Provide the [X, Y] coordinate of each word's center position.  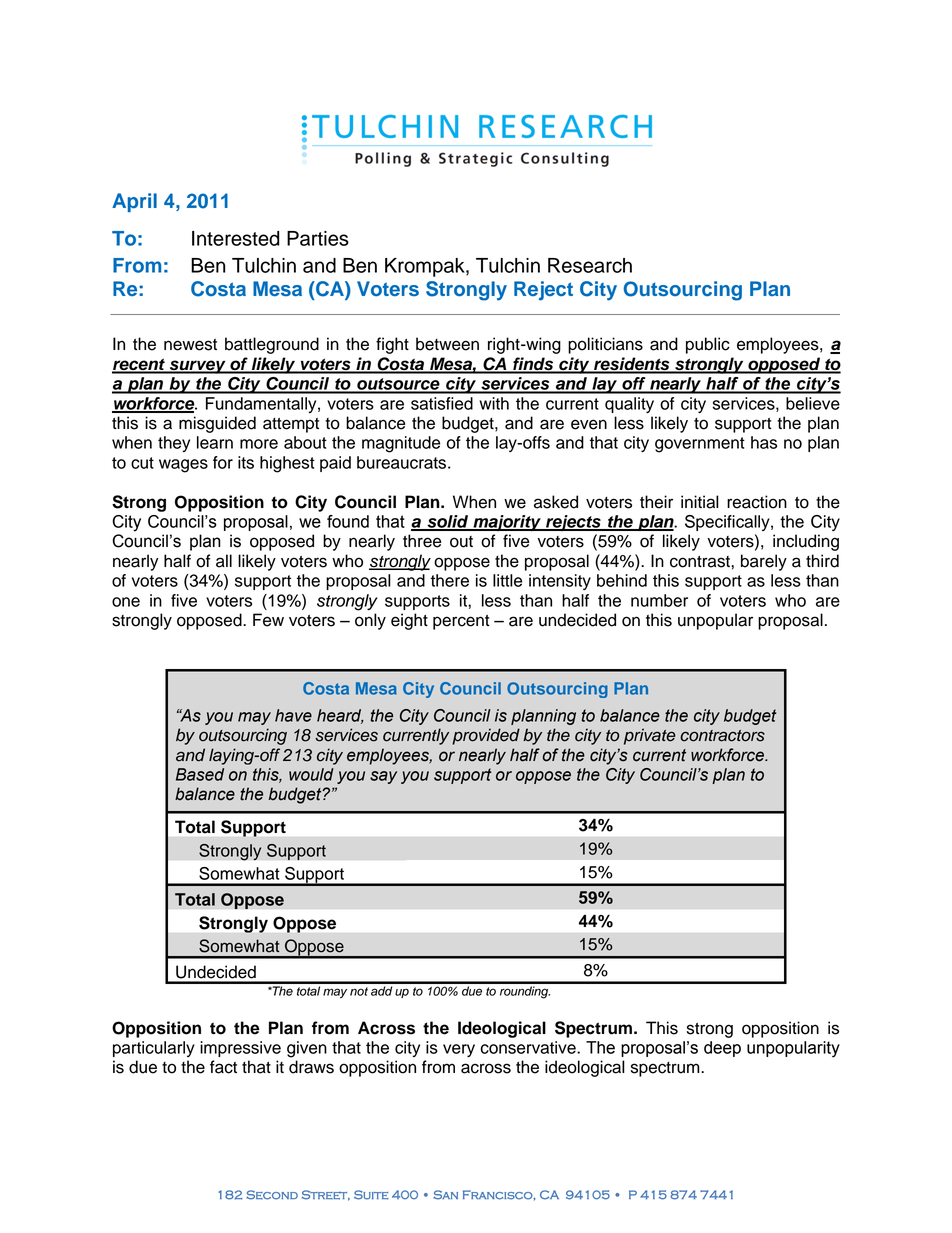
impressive [240, 1049]
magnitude [401, 444]
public [708, 345]
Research [590, 265]
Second [272, 1195]
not [359, 991]
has [764, 442]
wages [183, 466]
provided [486, 736]
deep [722, 1049]
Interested [235, 238]
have [293, 715]
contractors [722, 736]
